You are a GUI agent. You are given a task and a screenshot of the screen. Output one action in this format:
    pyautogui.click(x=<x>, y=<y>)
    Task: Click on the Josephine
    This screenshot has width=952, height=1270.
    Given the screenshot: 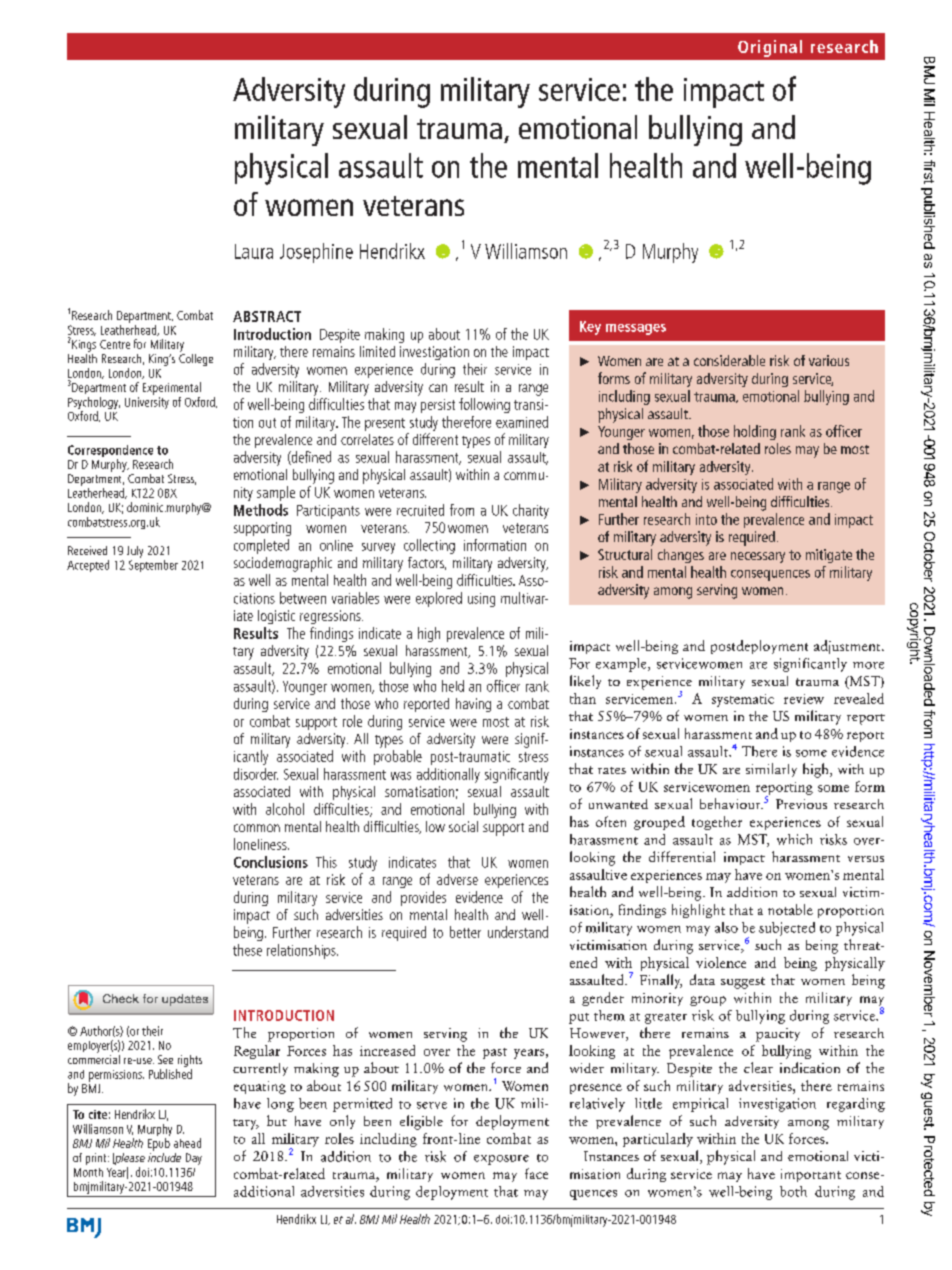 What is the action you would take?
    pyautogui.click(x=316, y=253)
